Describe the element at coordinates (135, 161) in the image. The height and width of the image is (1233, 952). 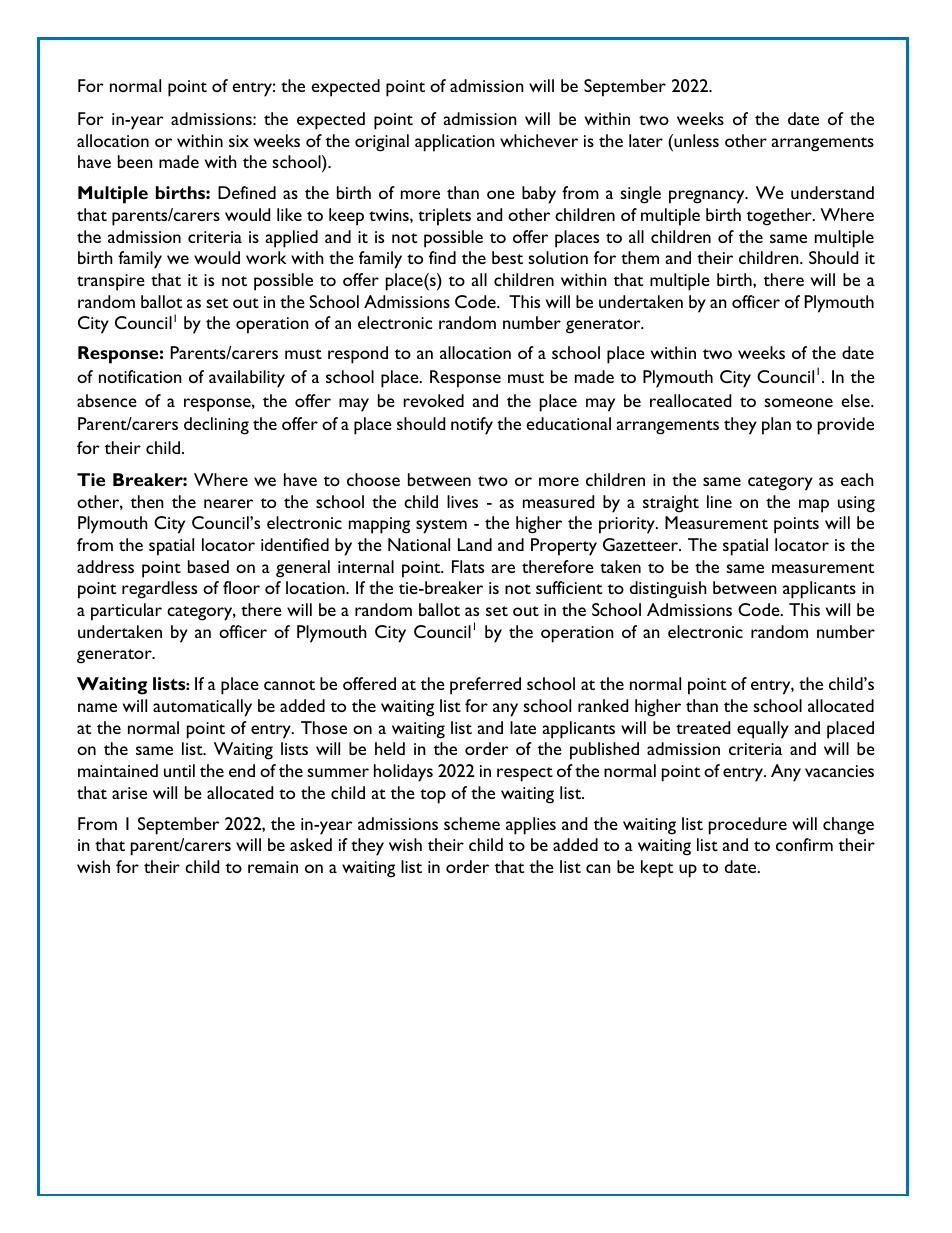
I see `been` at that location.
